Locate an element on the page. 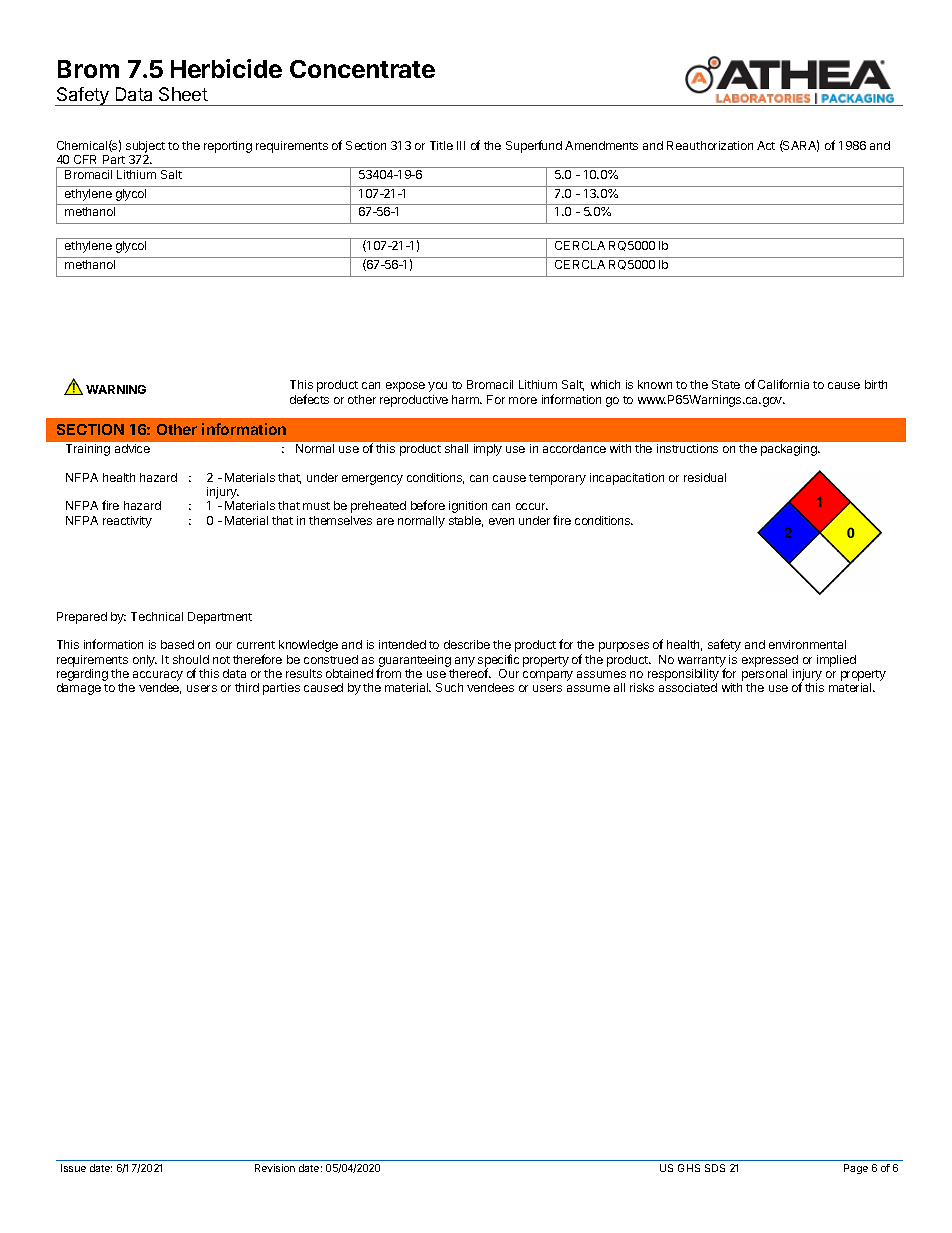 The image size is (952, 1233). describe is located at coordinates (467, 644).
